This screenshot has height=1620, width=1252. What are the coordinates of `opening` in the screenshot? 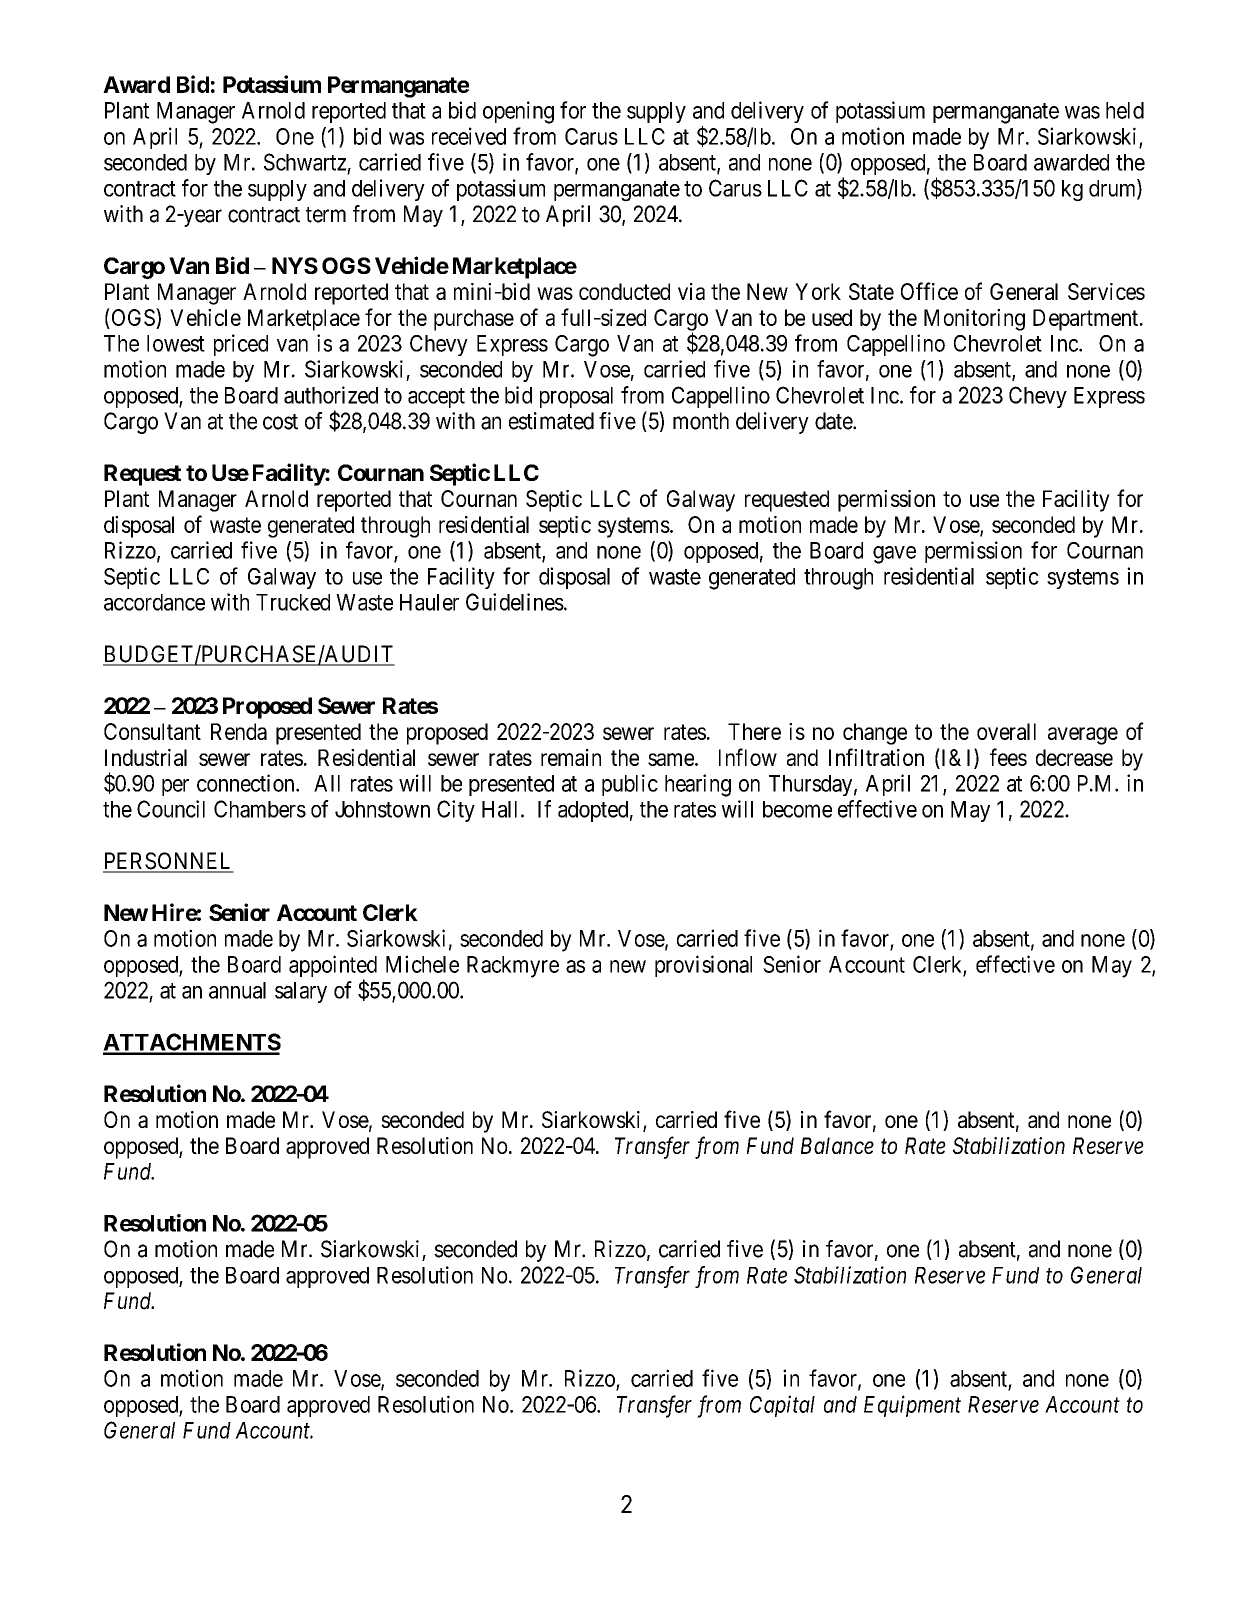 It's located at (518, 112).
